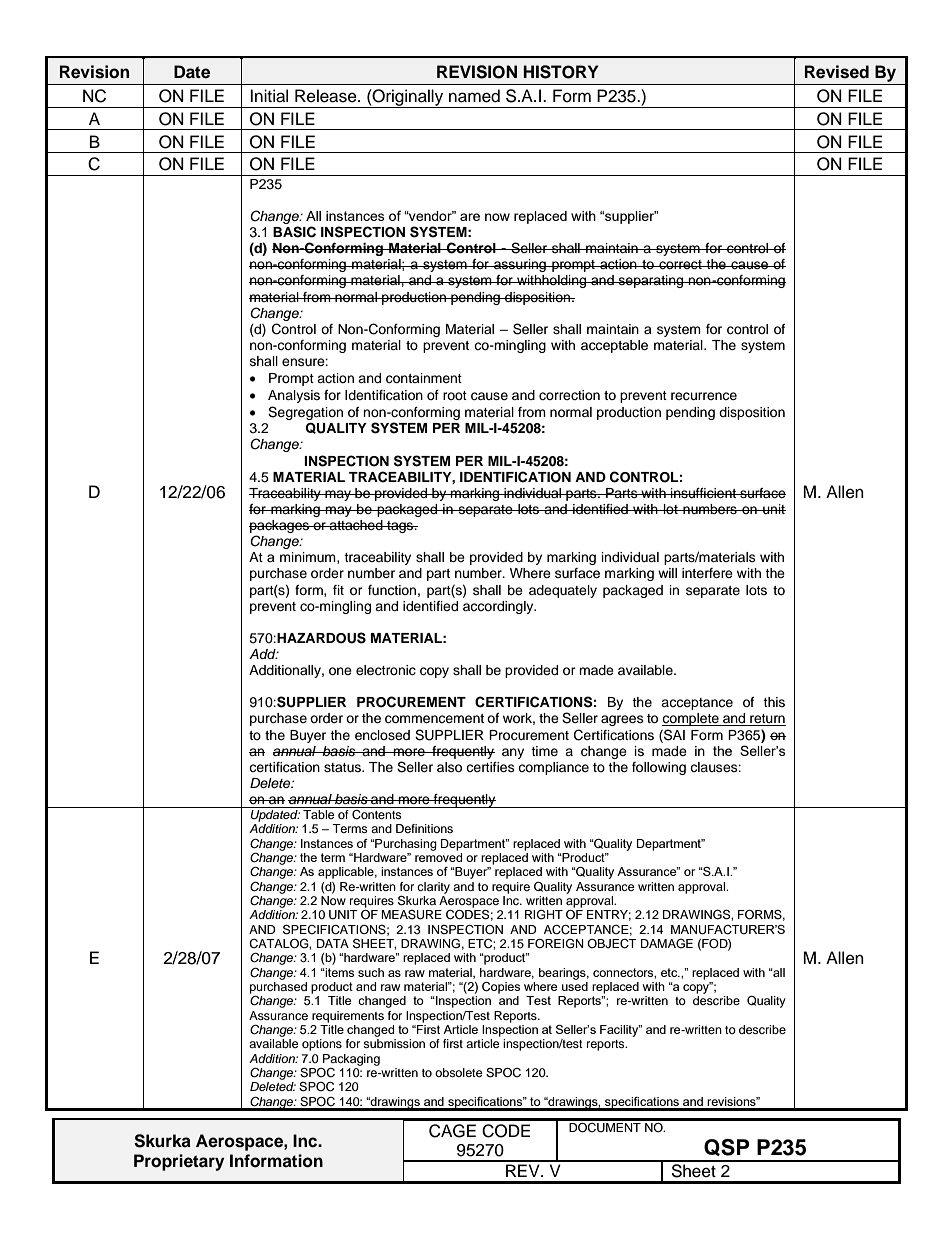  What do you see at coordinates (563, 591) in the screenshot?
I see `adequately` at bounding box center [563, 591].
